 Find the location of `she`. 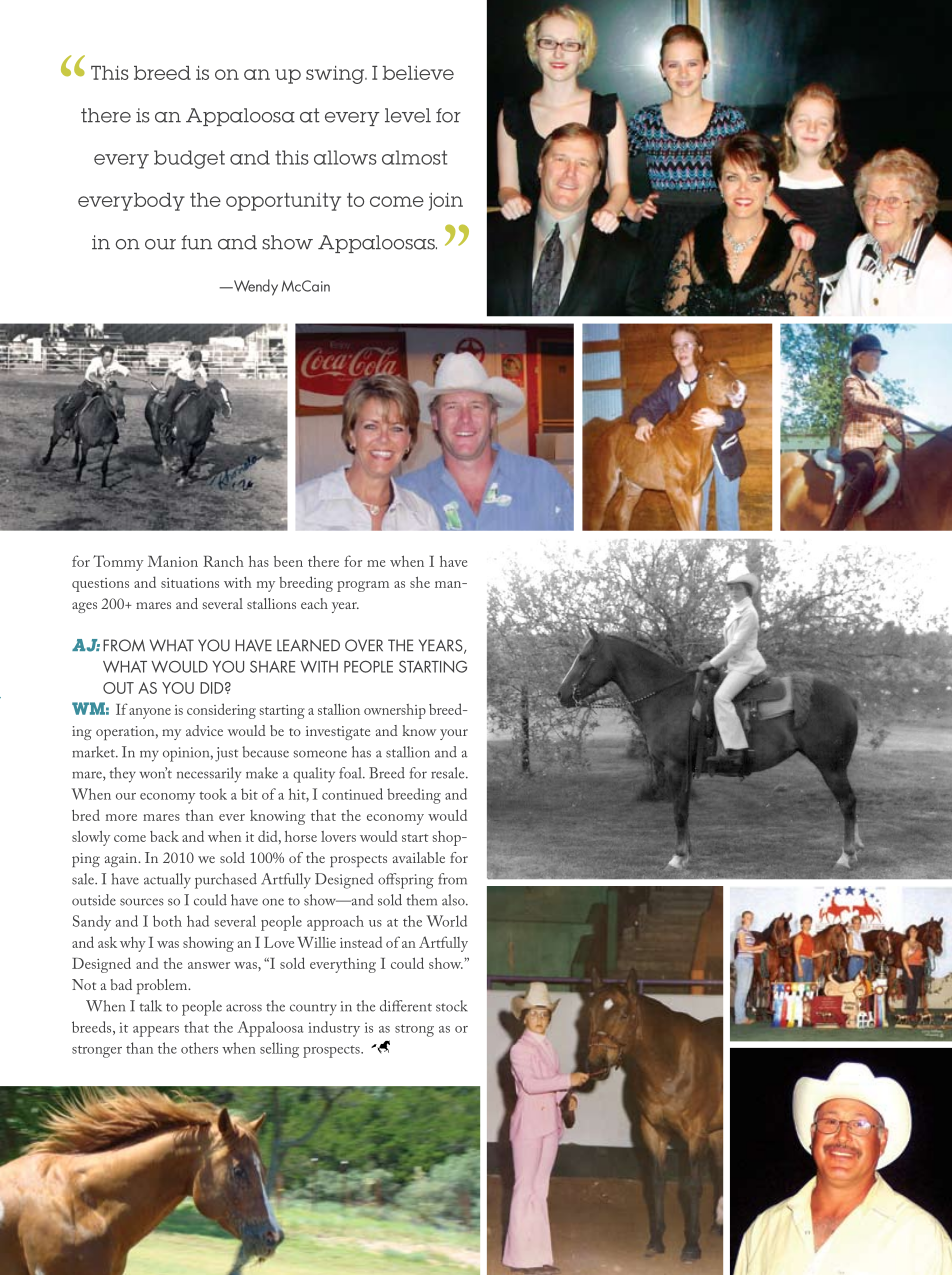

she is located at coordinates (420, 582).
